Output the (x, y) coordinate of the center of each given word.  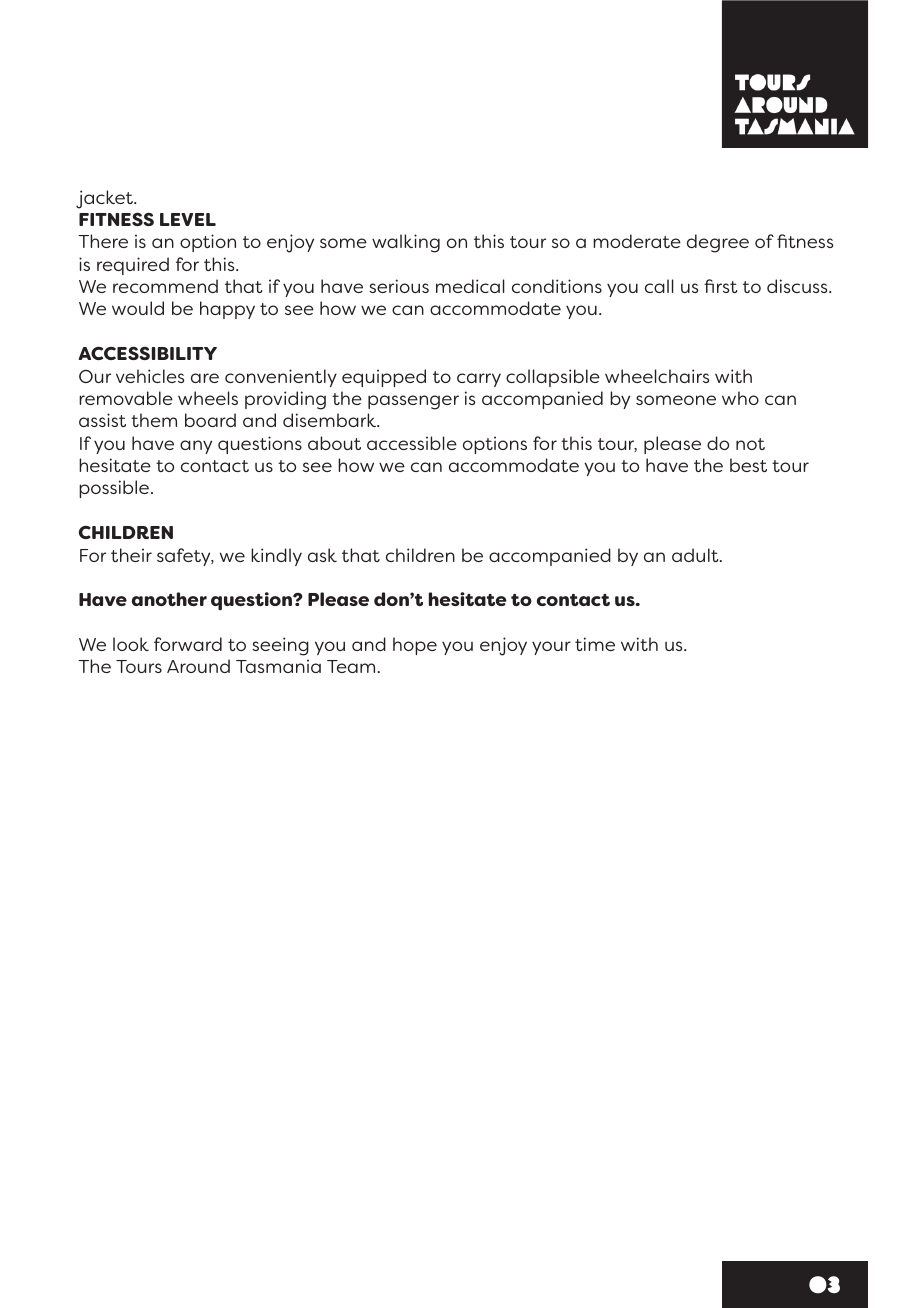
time (595, 644)
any (196, 447)
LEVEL (188, 219)
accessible (412, 443)
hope (415, 646)
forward (188, 644)
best (748, 465)
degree (718, 243)
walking (406, 243)
